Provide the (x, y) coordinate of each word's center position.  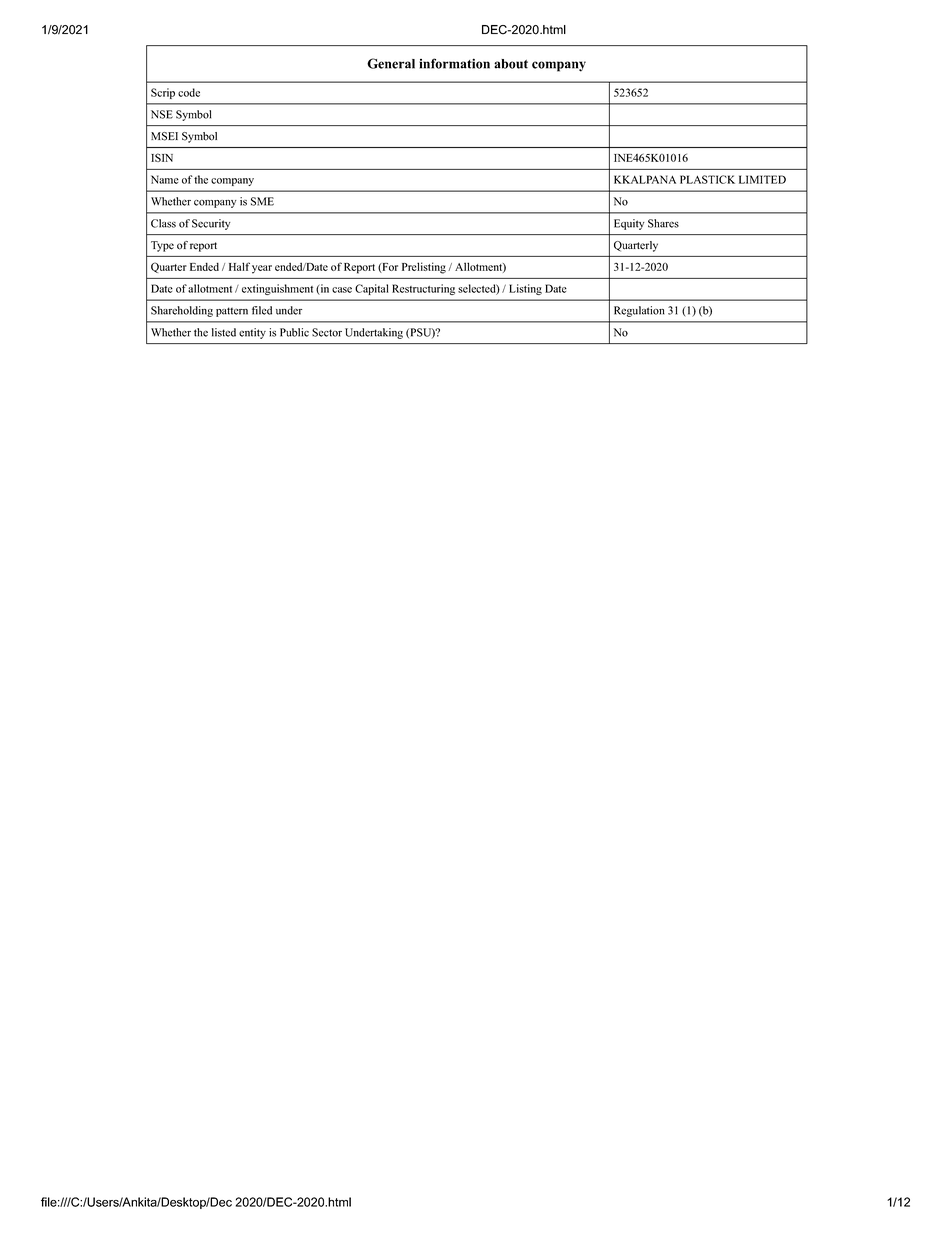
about (511, 64)
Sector (327, 332)
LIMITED (762, 179)
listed (224, 332)
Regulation (639, 311)
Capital (372, 289)
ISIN (162, 157)
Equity (629, 224)
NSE (162, 114)
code (189, 92)
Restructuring (423, 289)
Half (239, 266)
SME (262, 201)
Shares (663, 223)
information (454, 63)
